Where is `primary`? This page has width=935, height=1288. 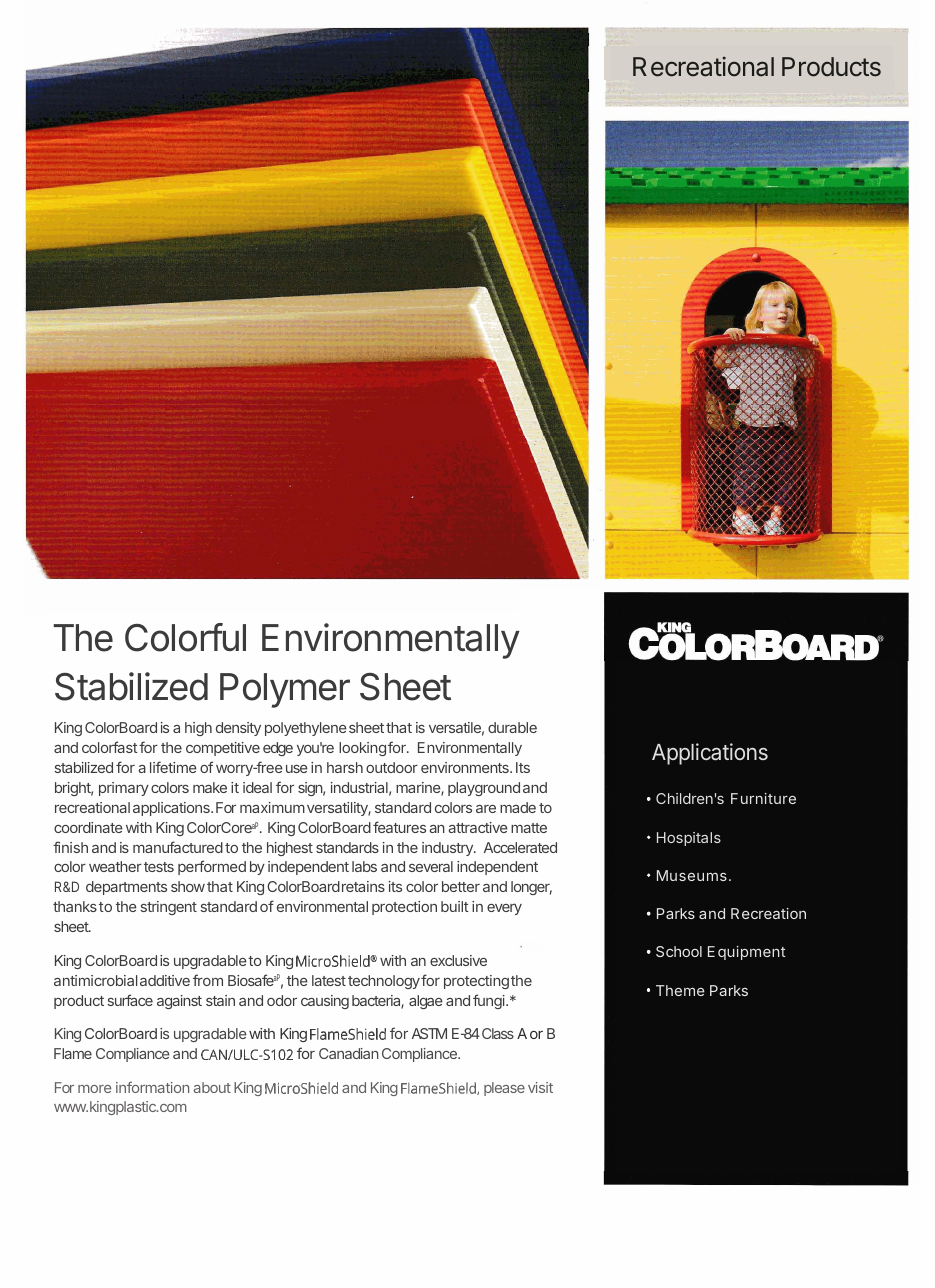 primary is located at coordinates (124, 789).
